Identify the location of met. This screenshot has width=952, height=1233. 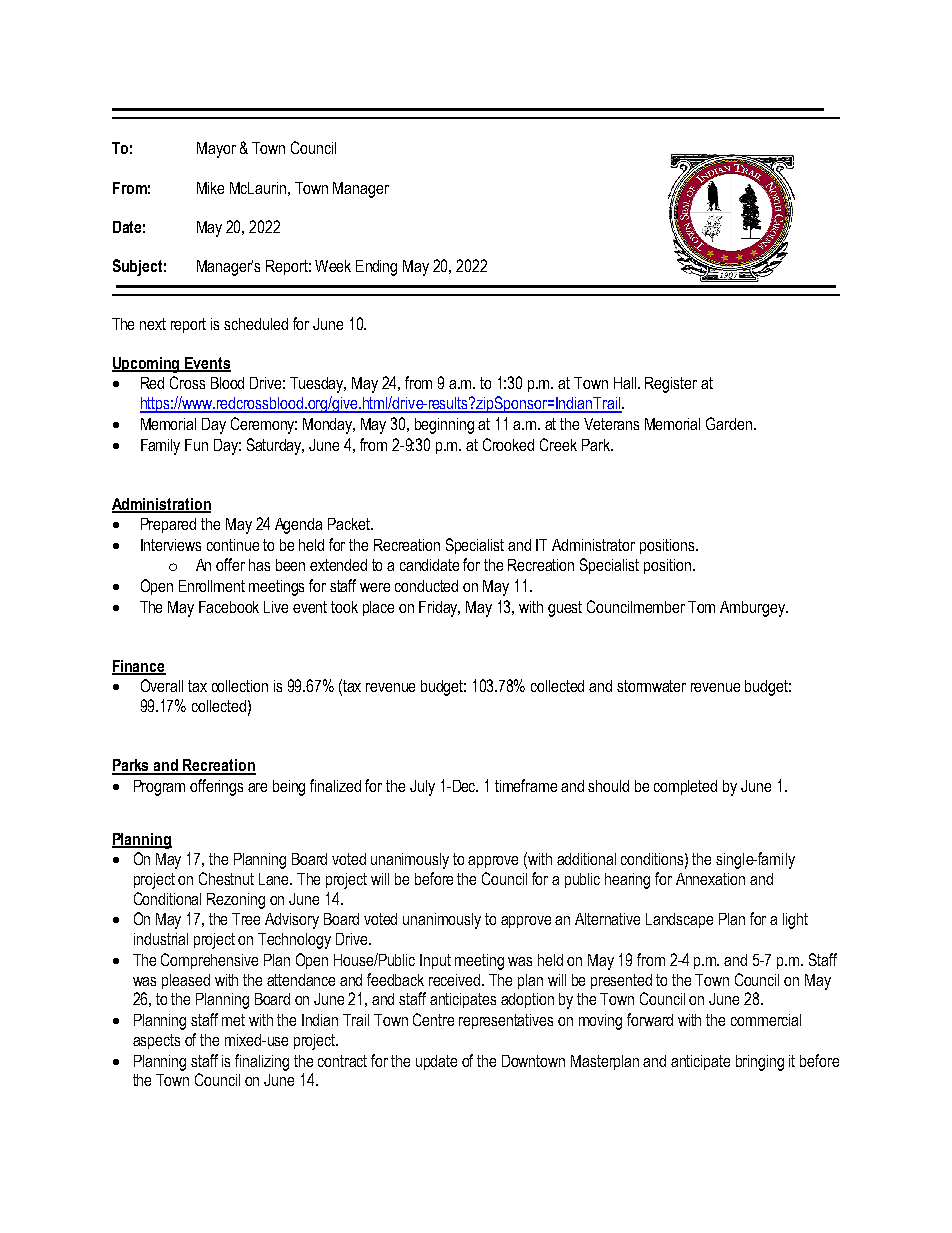
(233, 1020).
